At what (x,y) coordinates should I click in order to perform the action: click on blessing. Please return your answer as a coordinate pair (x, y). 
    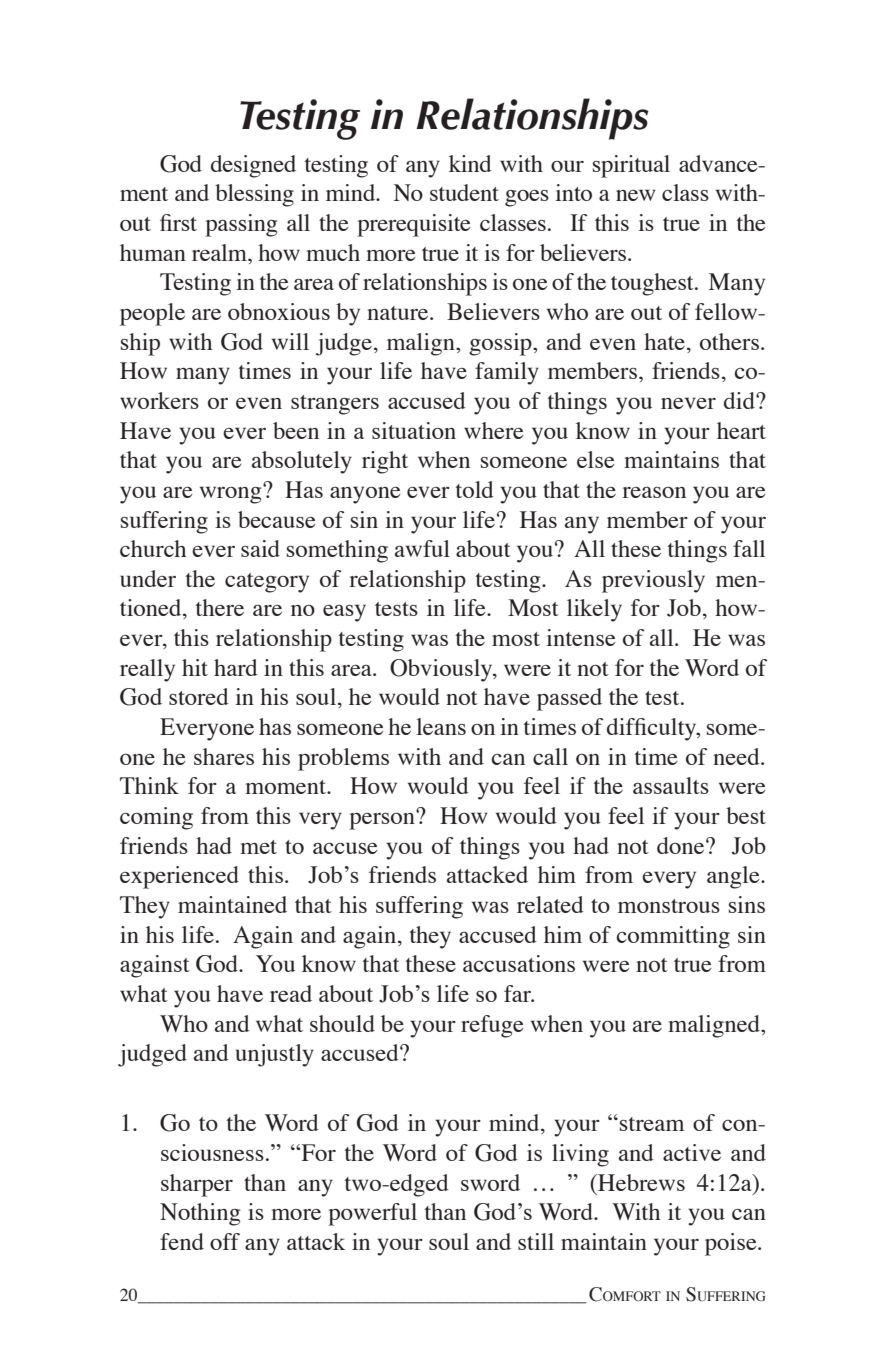
    Looking at the image, I should click on (254, 195).
